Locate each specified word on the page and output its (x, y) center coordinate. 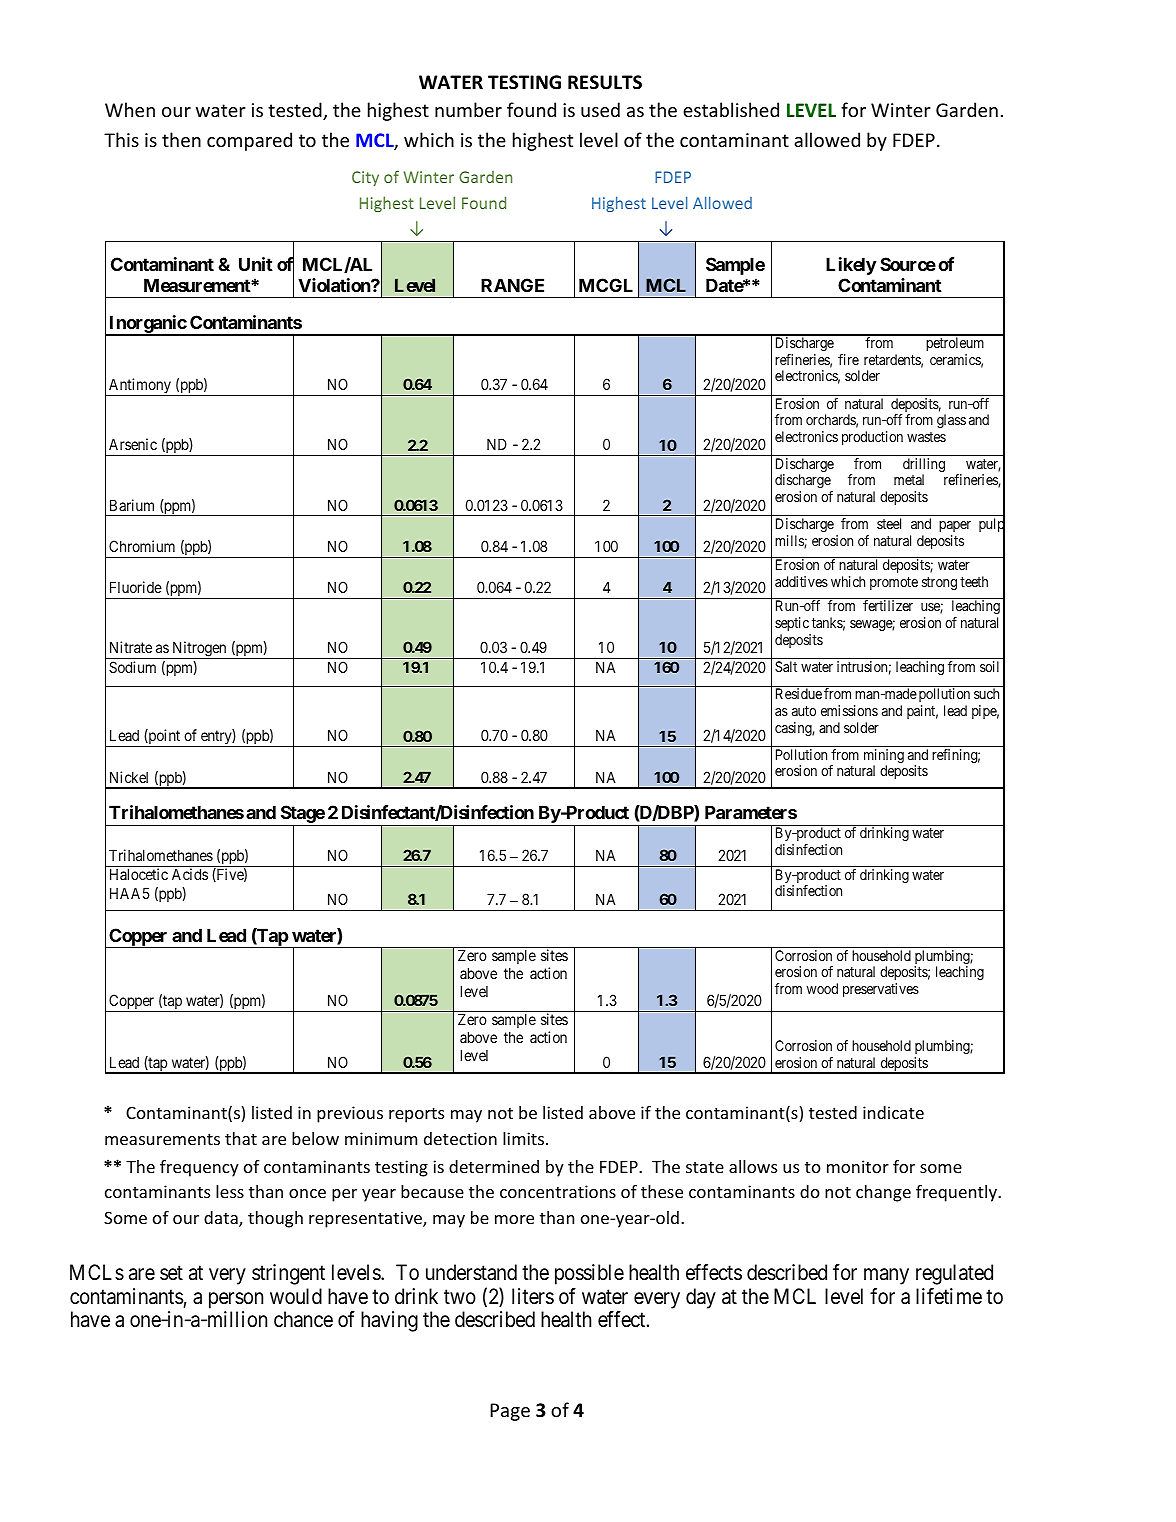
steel (889, 523)
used (600, 109)
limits (525, 1138)
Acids (190, 874)
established (731, 109)
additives (801, 581)
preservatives (881, 990)
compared (249, 141)
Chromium (142, 546)
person (236, 1300)
